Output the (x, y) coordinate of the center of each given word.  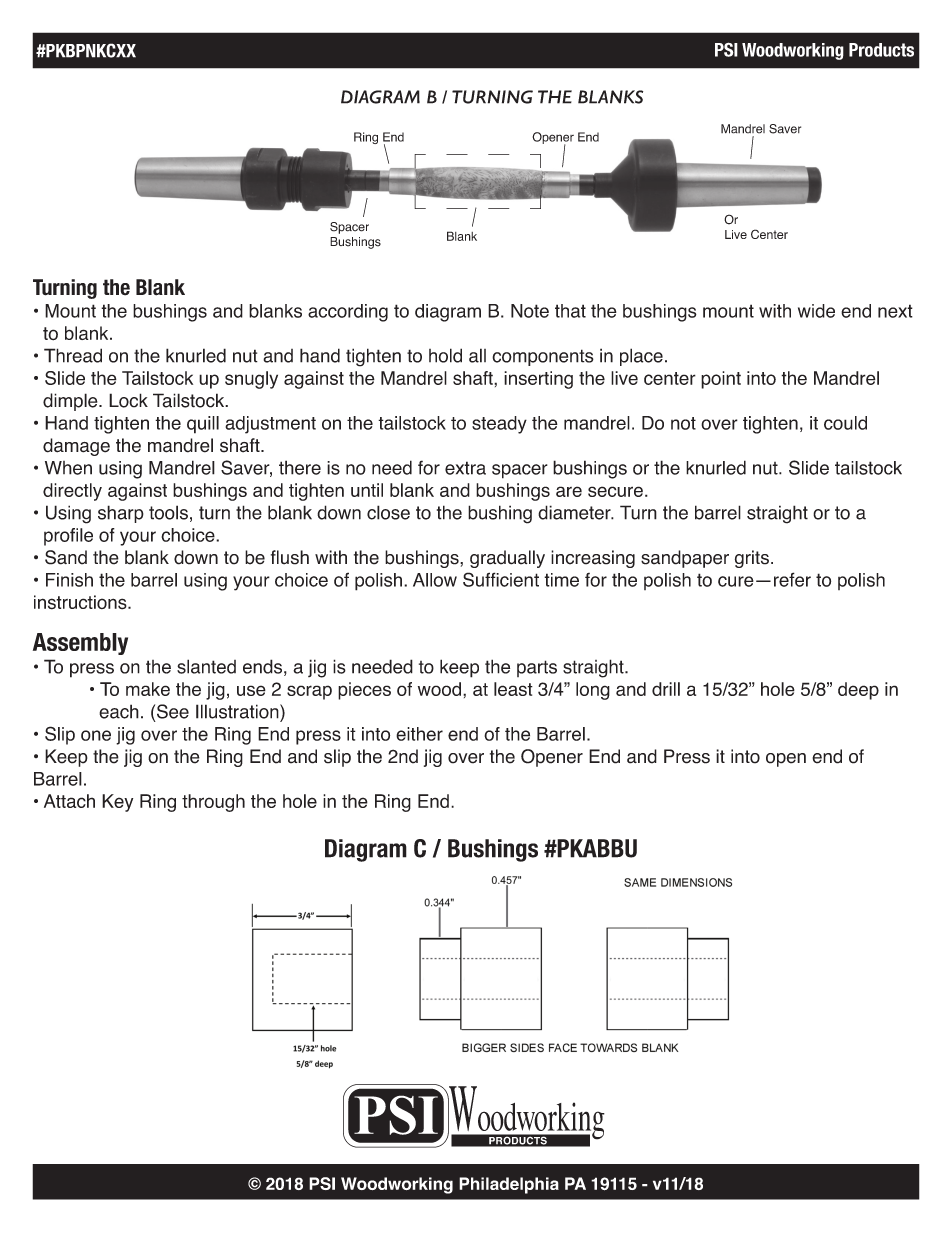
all (477, 355)
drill (666, 689)
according (348, 313)
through (213, 803)
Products (881, 50)
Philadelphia (509, 1185)
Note (530, 311)
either (419, 734)
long (593, 691)
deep (858, 691)
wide (816, 311)
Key (117, 803)
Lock (128, 400)
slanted (206, 666)
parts (537, 668)
